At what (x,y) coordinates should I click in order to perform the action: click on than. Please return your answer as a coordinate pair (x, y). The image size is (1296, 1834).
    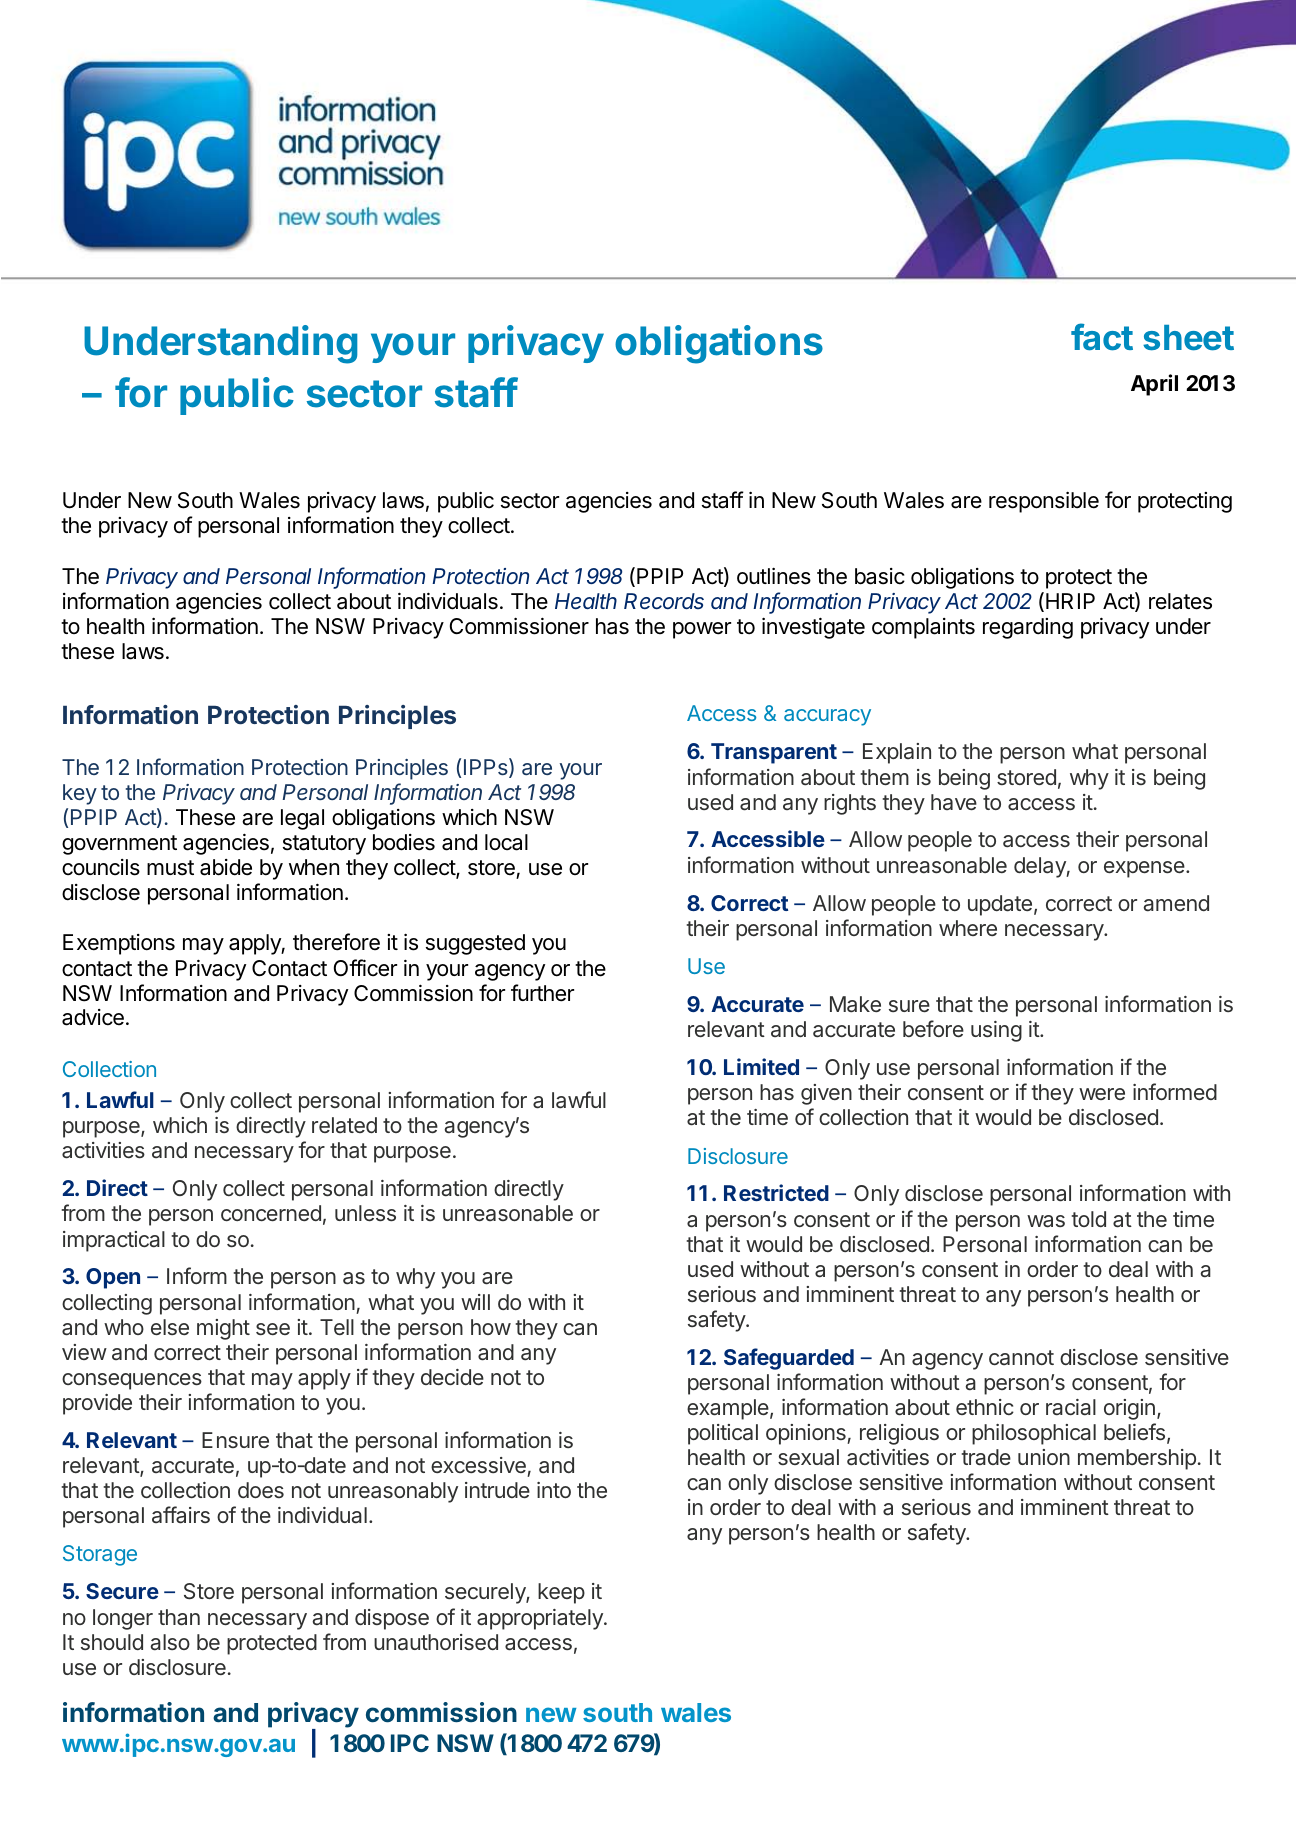
    Looking at the image, I should click on (179, 1617).
